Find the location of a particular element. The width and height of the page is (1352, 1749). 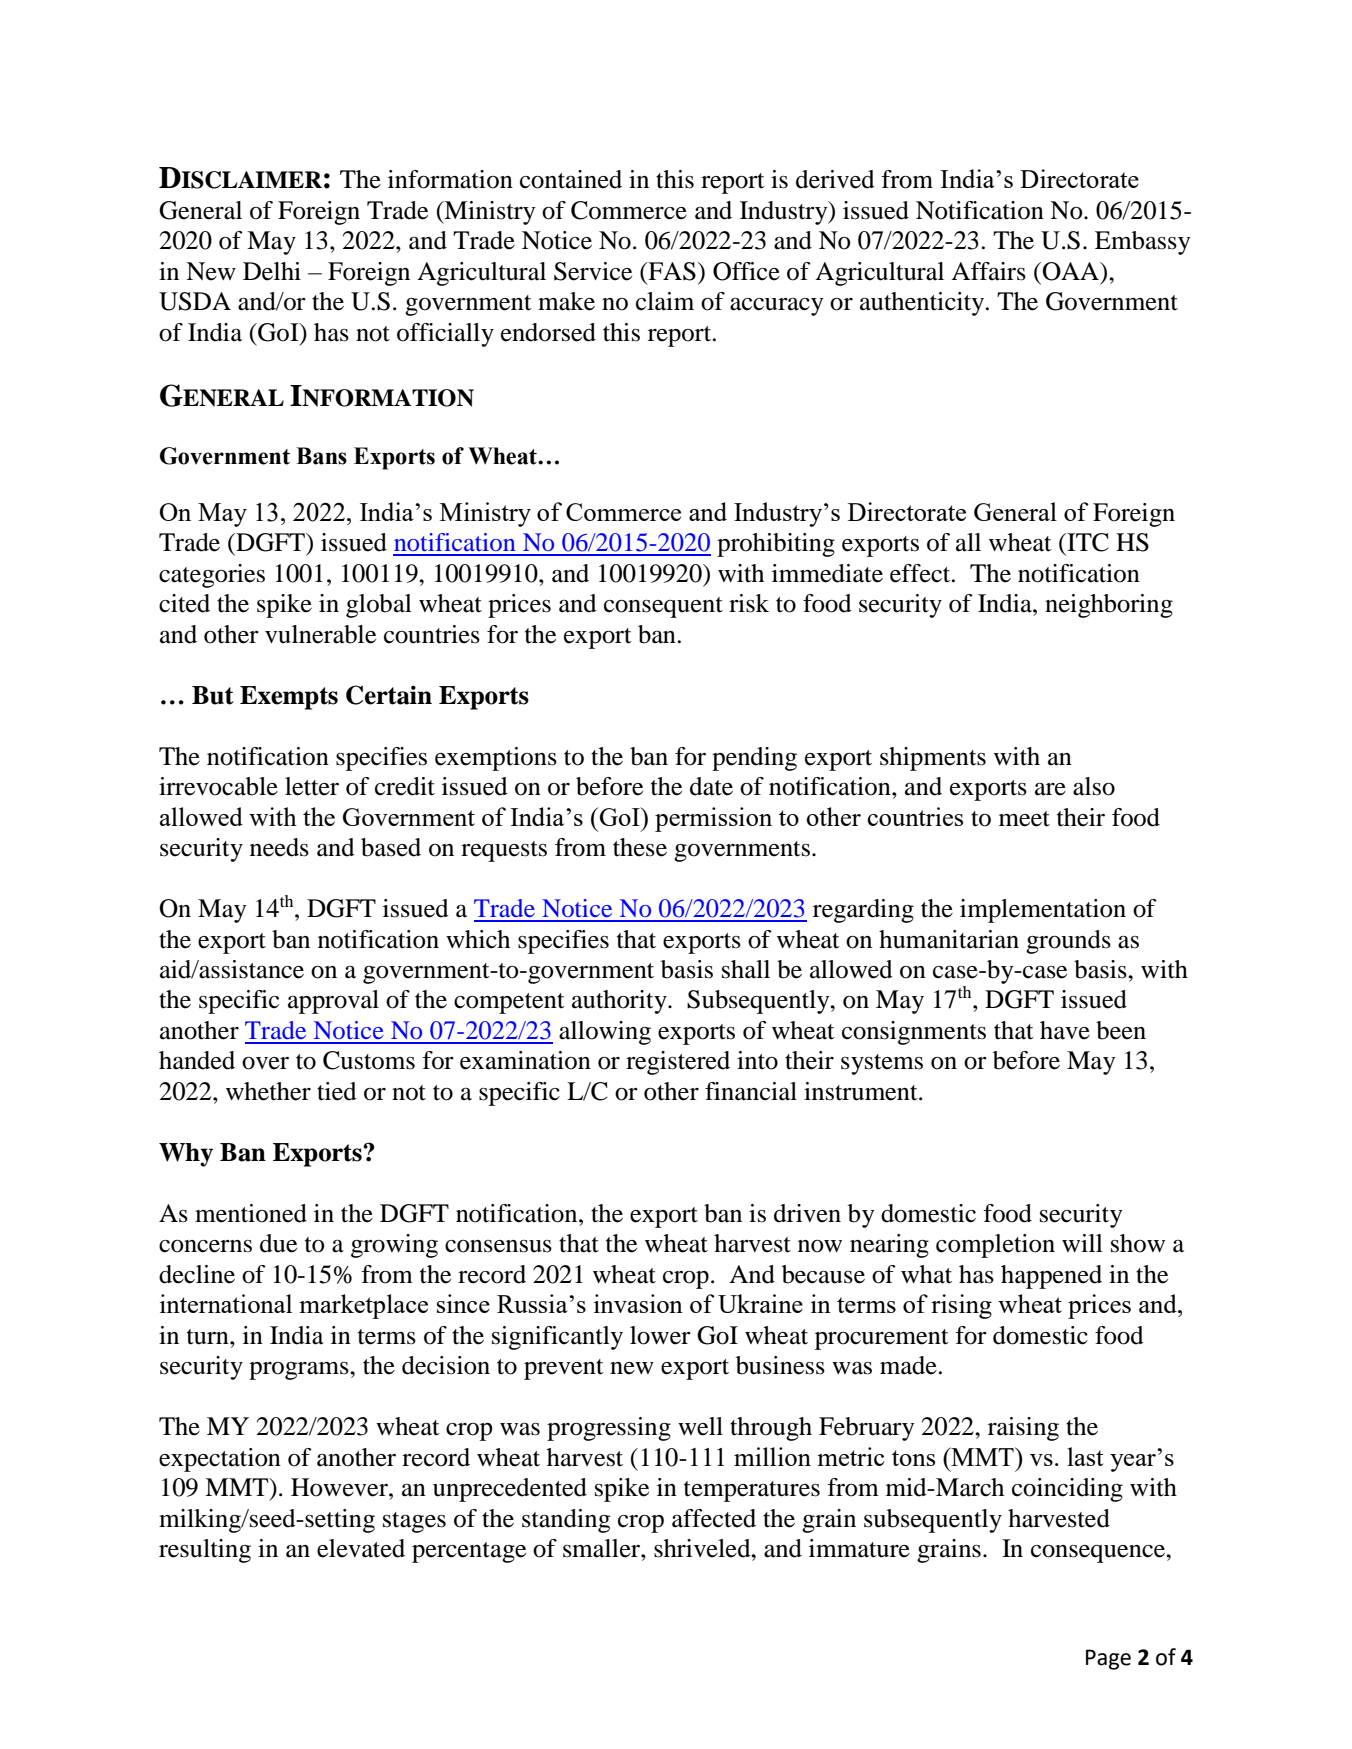

whether is located at coordinates (268, 1091).
